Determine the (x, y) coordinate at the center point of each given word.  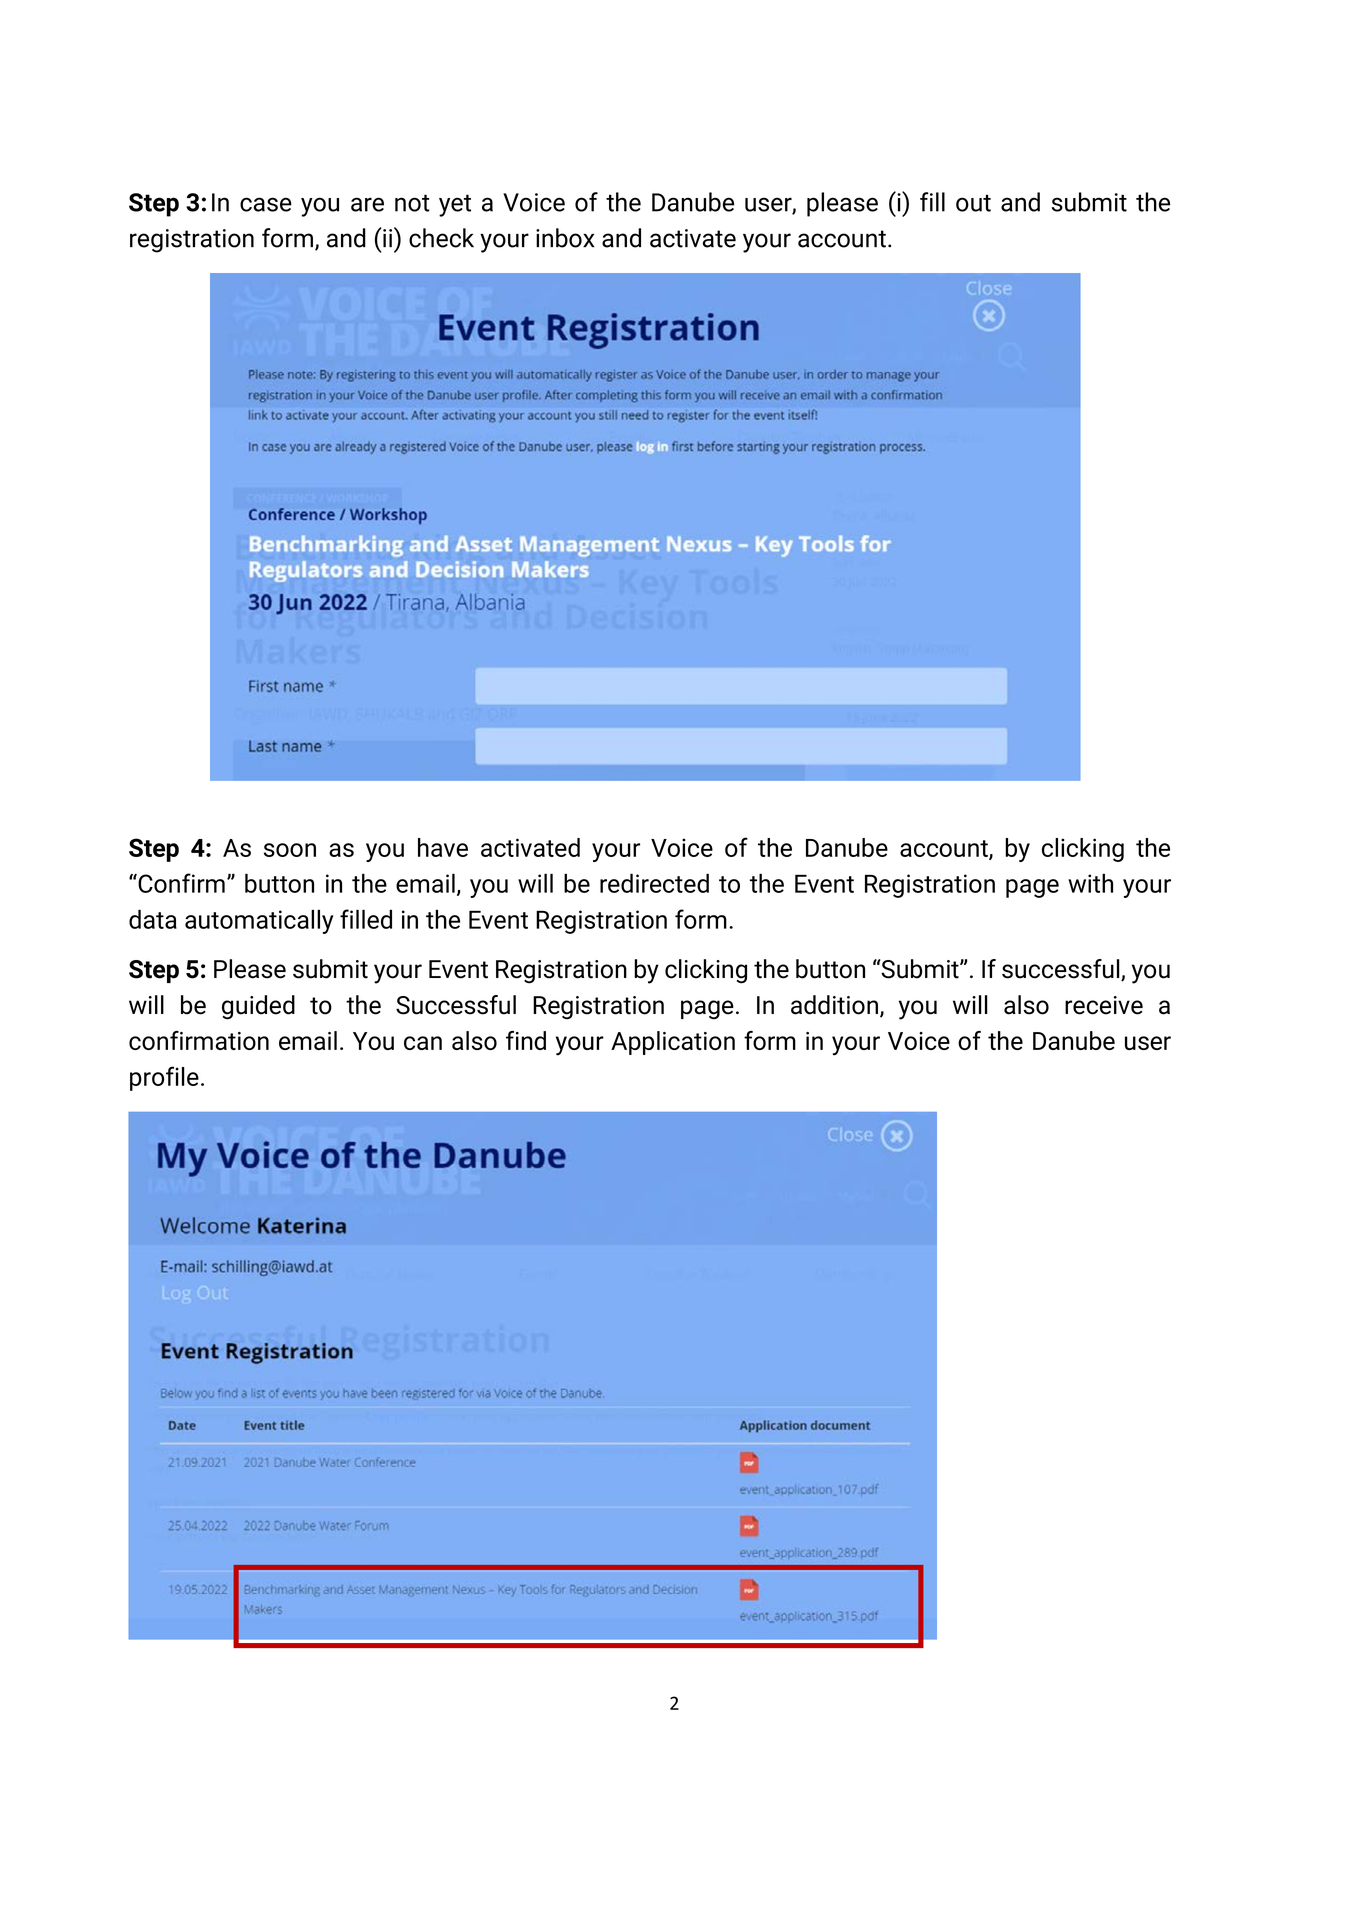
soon (290, 850)
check (441, 238)
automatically (259, 922)
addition (834, 1005)
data (153, 919)
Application (673, 1043)
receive (1104, 1005)
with (1090, 883)
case (266, 204)
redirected (654, 883)
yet (455, 205)
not (412, 203)
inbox (565, 238)
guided (258, 1007)
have (443, 847)
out (973, 203)
